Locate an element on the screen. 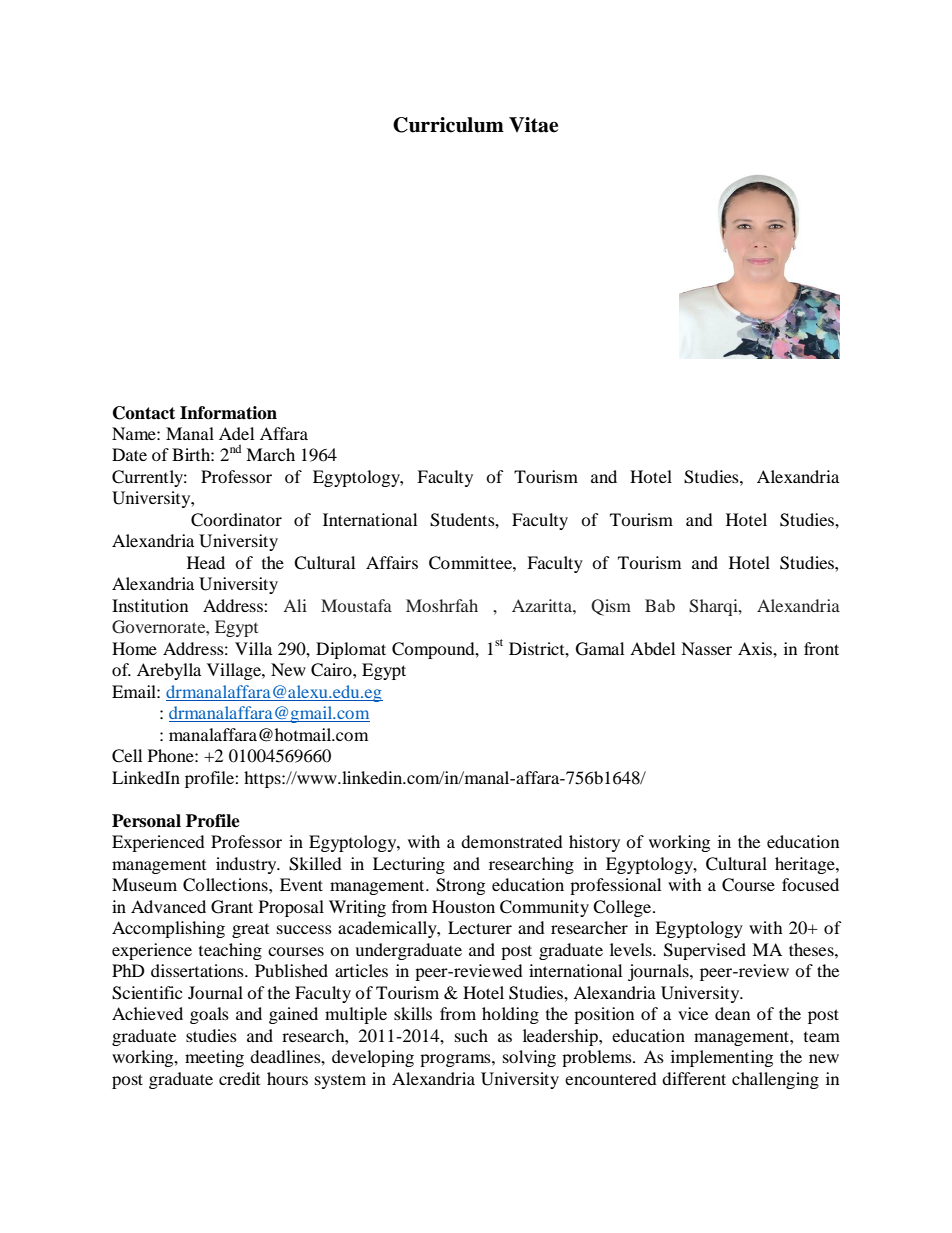 The width and height of the screenshot is (952, 1233). Curriculum is located at coordinates (448, 125).
